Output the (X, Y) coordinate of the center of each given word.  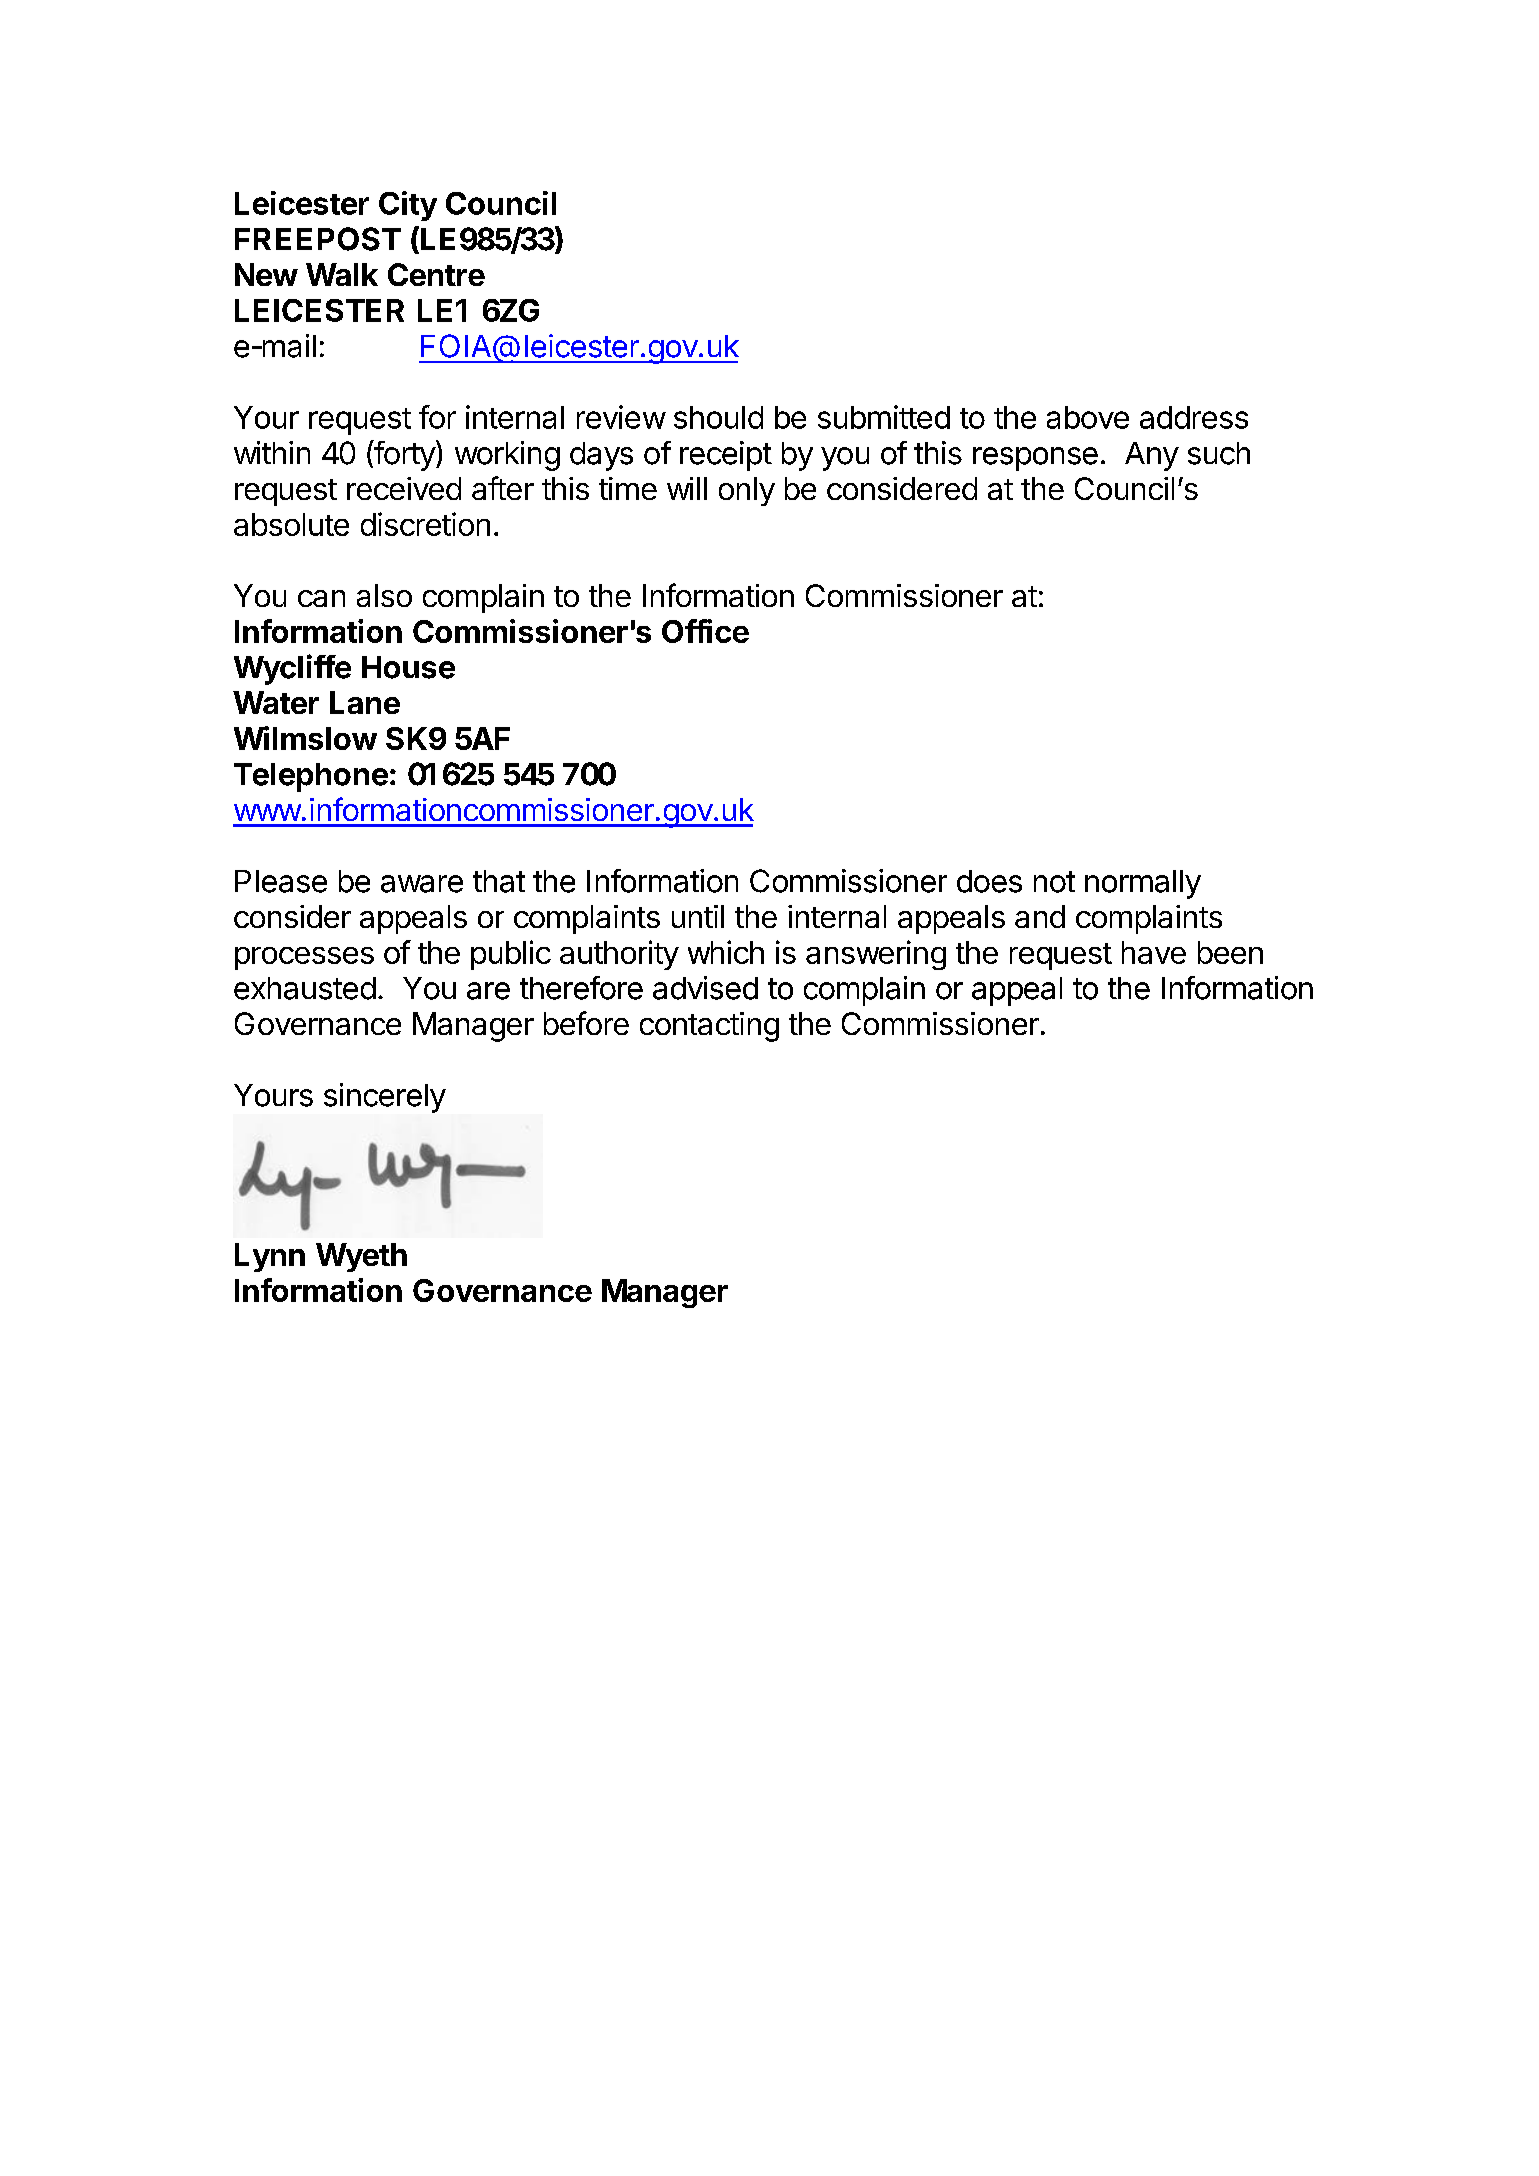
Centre (436, 274)
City (408, 206)
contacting (709, 1027)
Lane (365, 702)
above (1088, 417)
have (1154, 952)
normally (1143, 884)
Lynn (270, 1257)
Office (705, 631)
